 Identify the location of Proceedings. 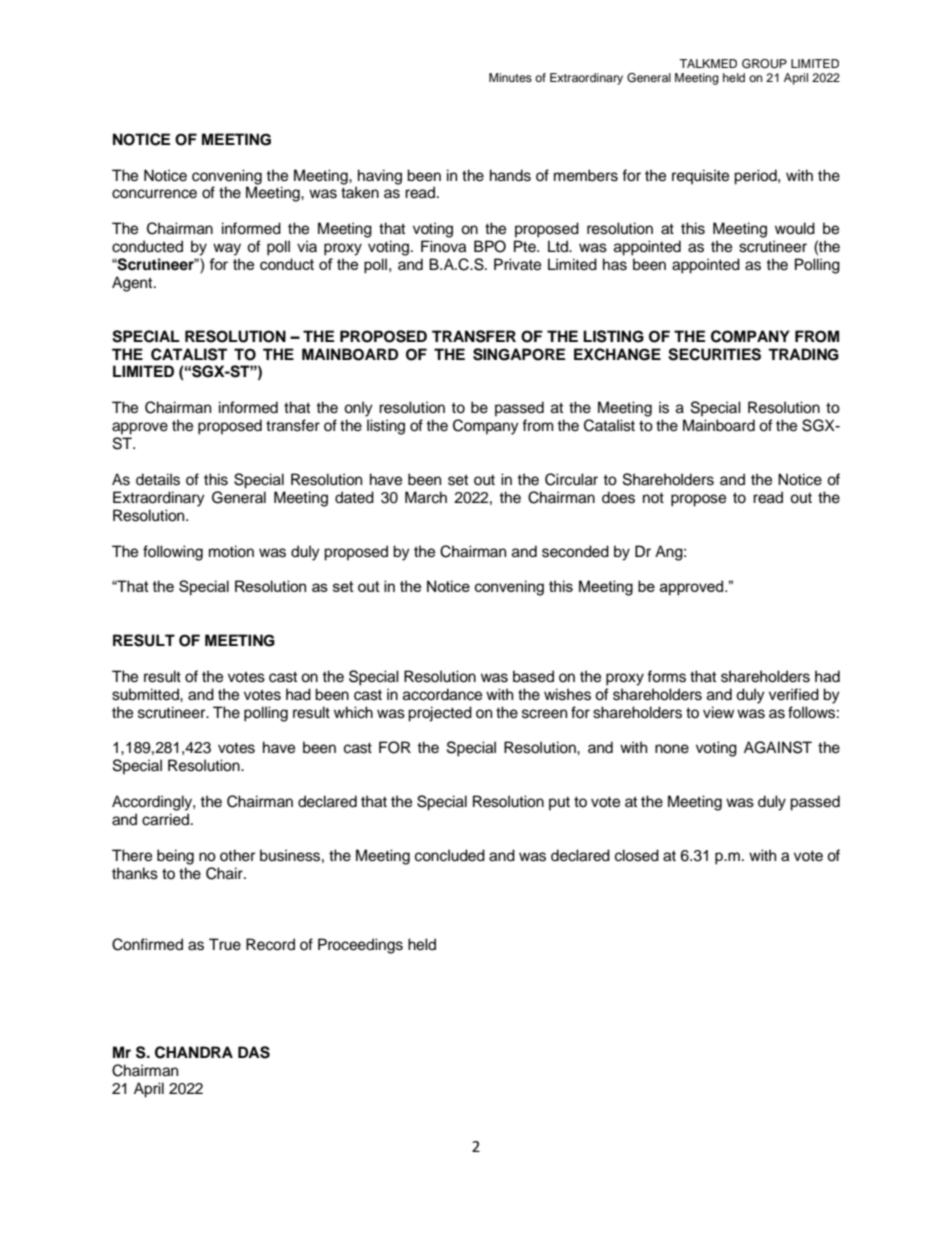
(360, 946).
